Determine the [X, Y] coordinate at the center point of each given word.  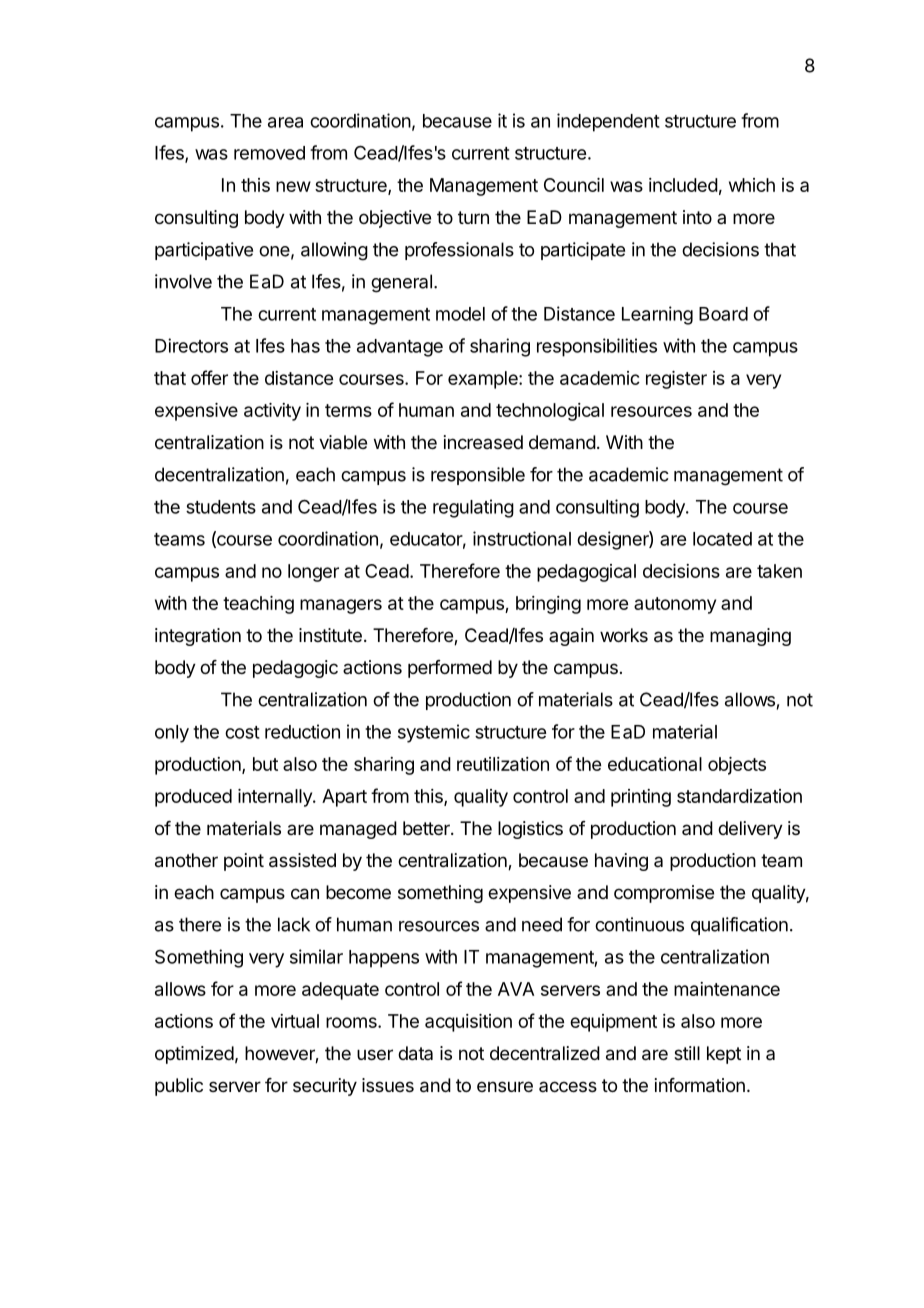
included [683, 185]
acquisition [468, 1023]
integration [198, 637]
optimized [194, 1055]
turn [473, 217]
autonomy [675, 605]
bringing [548, 605]
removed [269, 153]
